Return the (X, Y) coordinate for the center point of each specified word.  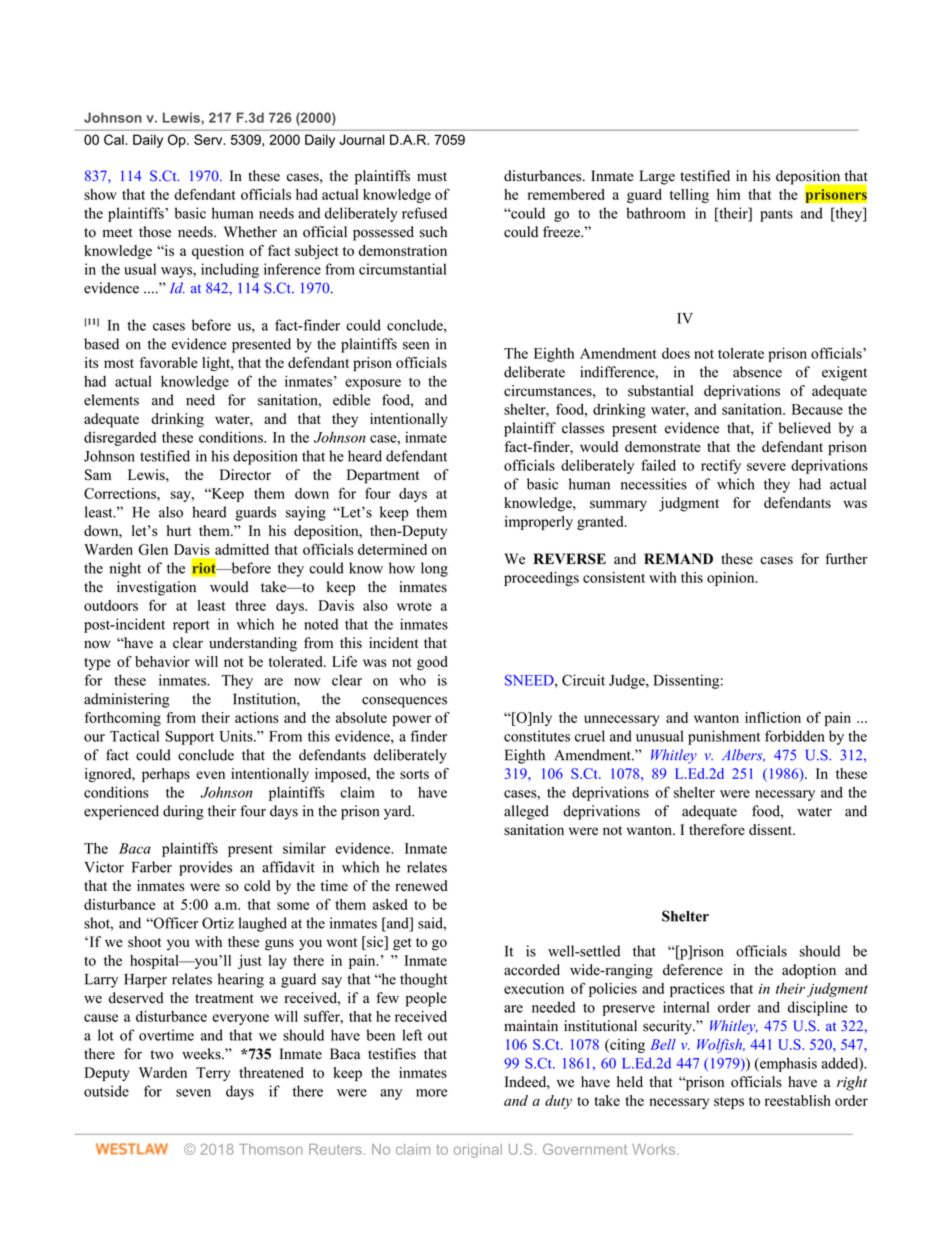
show (100, 194)
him (728, 194)
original (478, 1151)
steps (729, 1103)
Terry (213, 1074)
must (432, 177)
